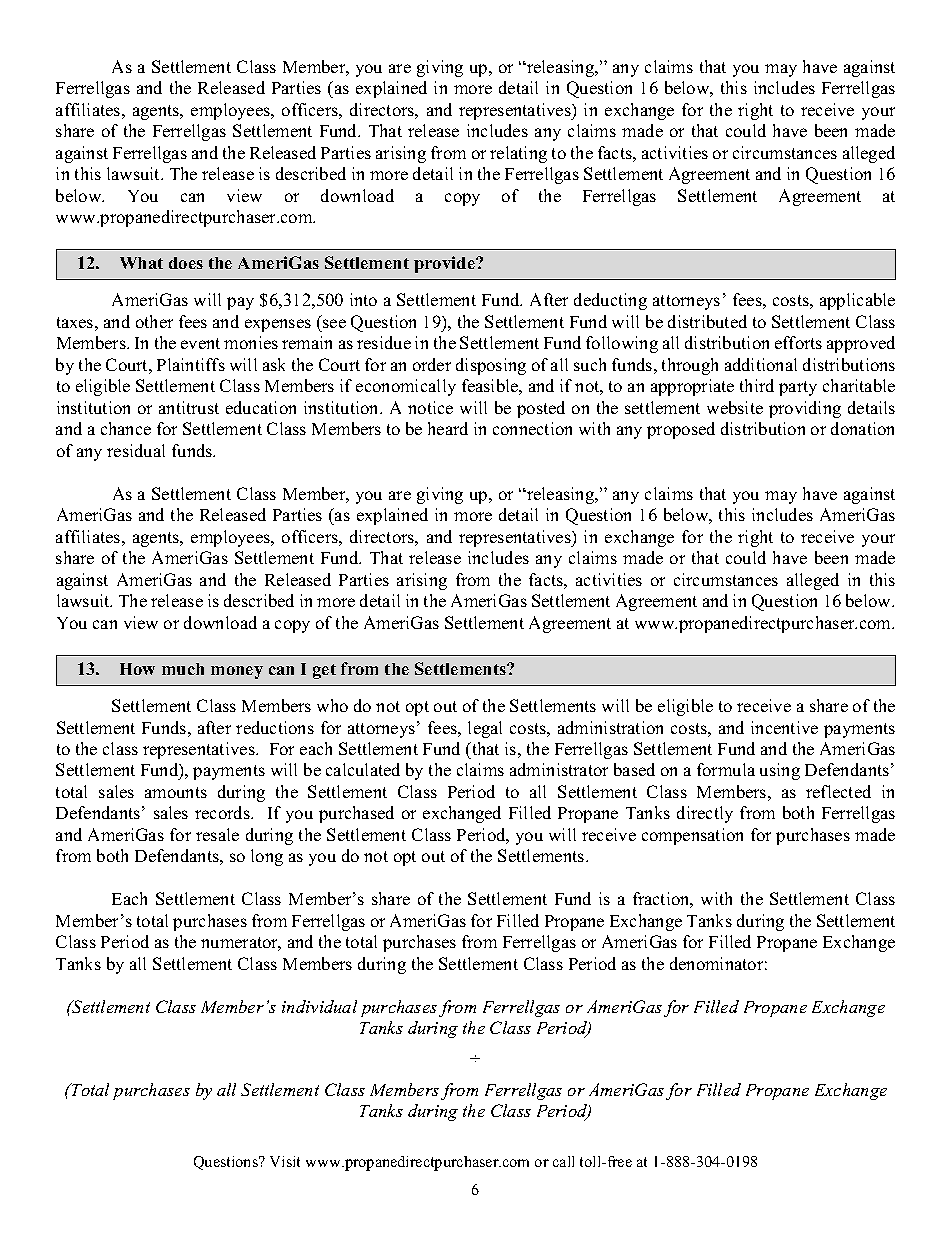 The image size is (952, 1233). Describe the element at coordinates (784, 727) in the page. I see `incentive` at that location.
